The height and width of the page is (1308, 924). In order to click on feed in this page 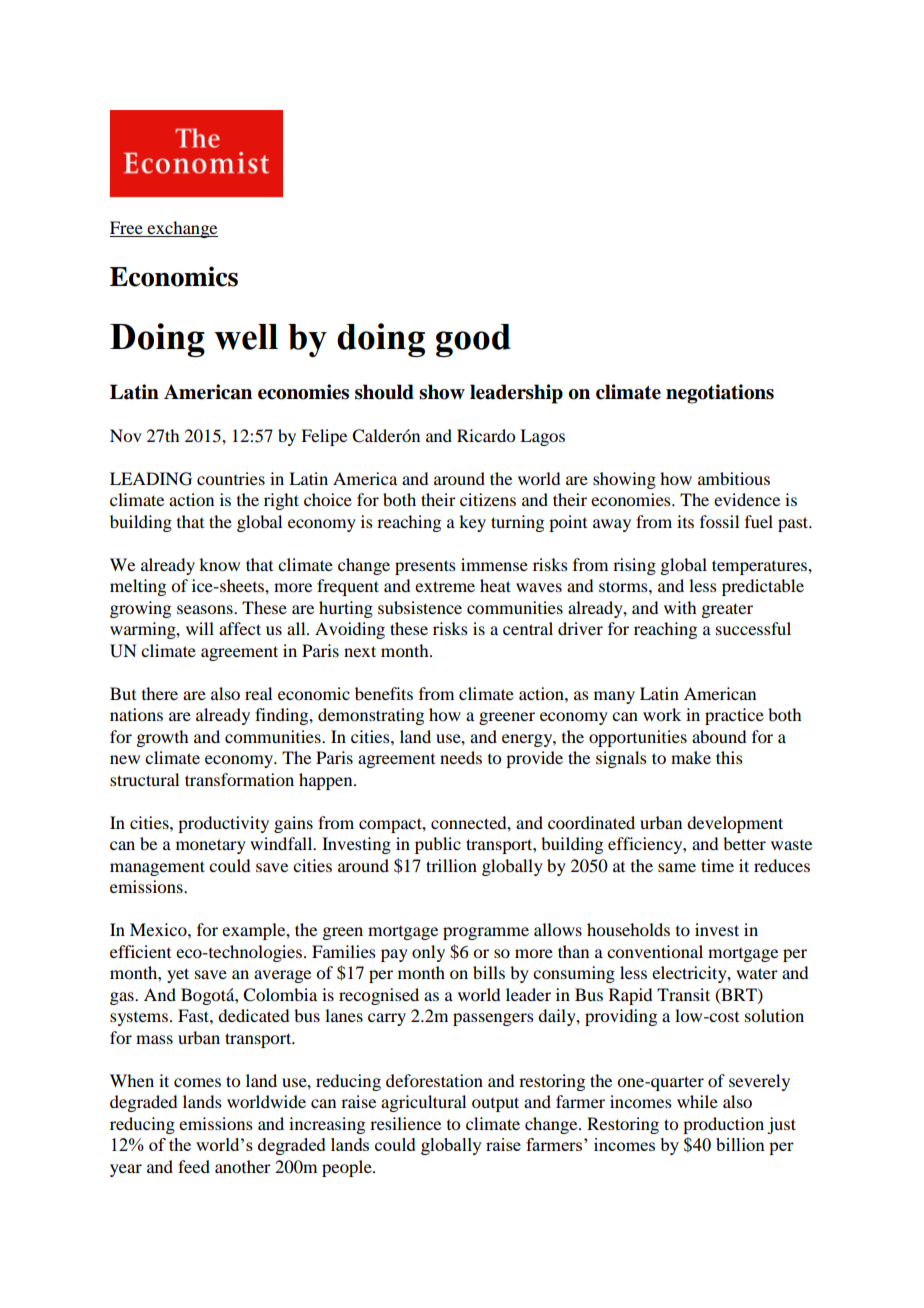, I will do `click(194, 1166)`.
